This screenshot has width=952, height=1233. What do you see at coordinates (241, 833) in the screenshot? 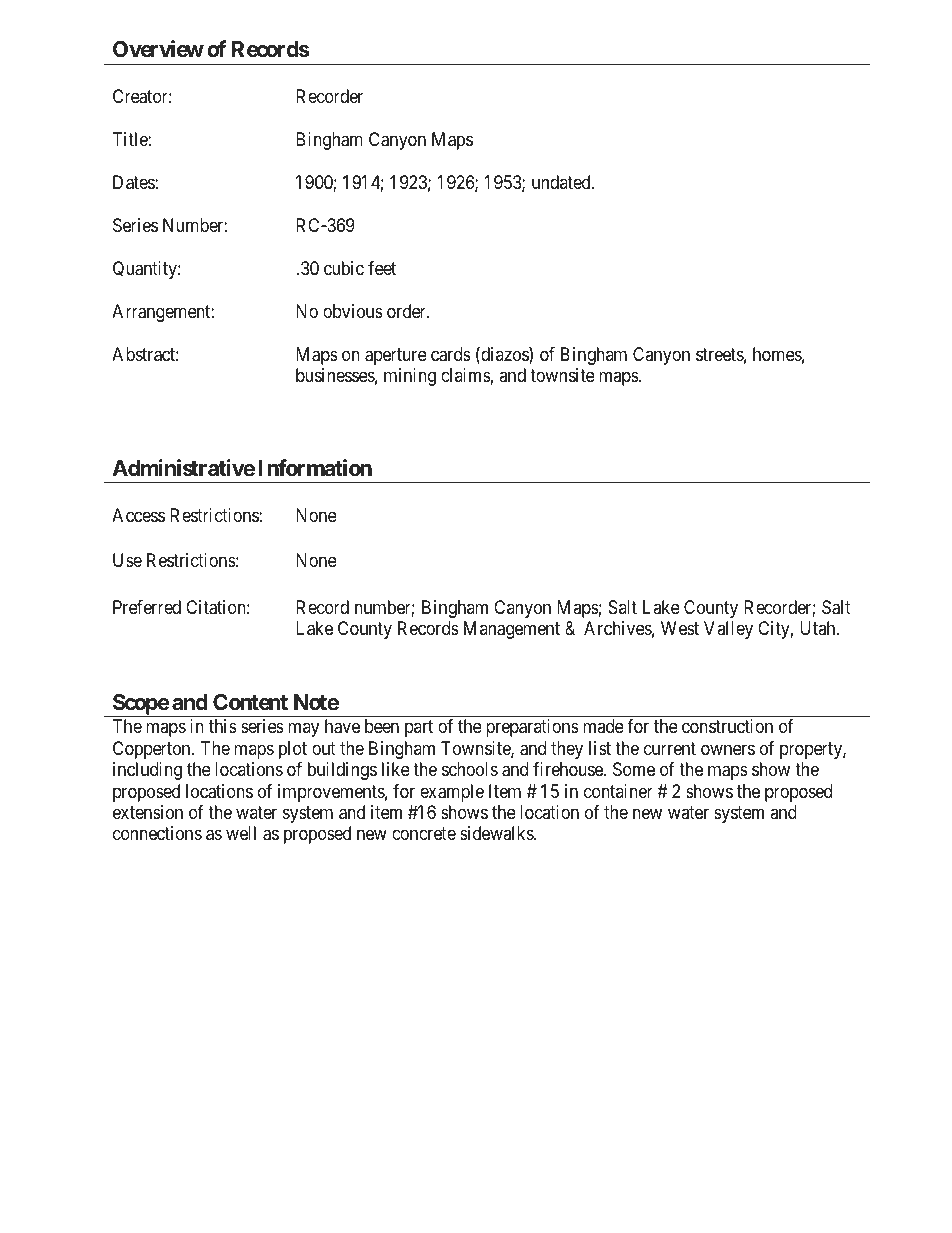
I see `well` at bounding box center [241, 833].
